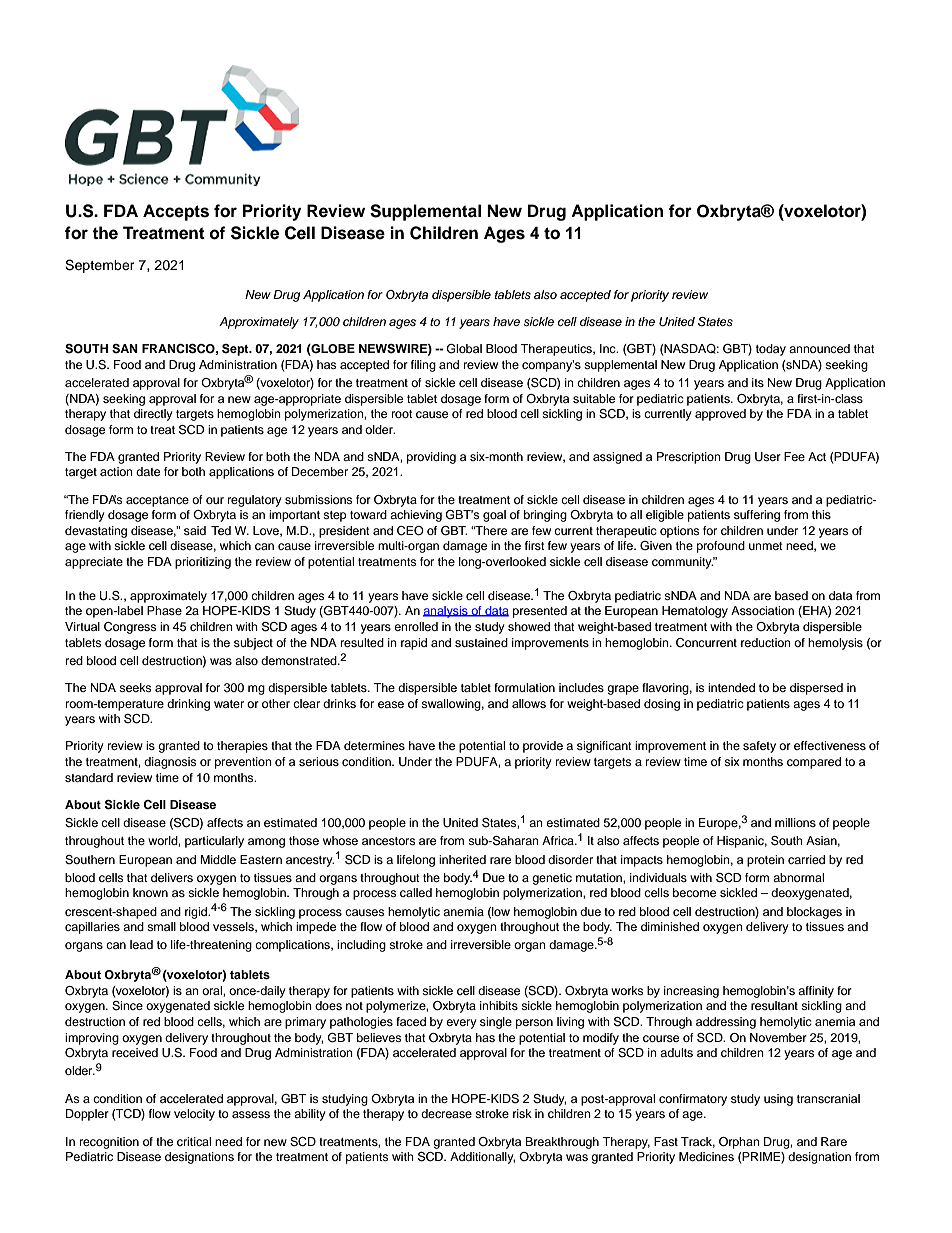  Describe the element at coordinates (482, 1158) in the screenshot. I see `Additionally` at that location.
